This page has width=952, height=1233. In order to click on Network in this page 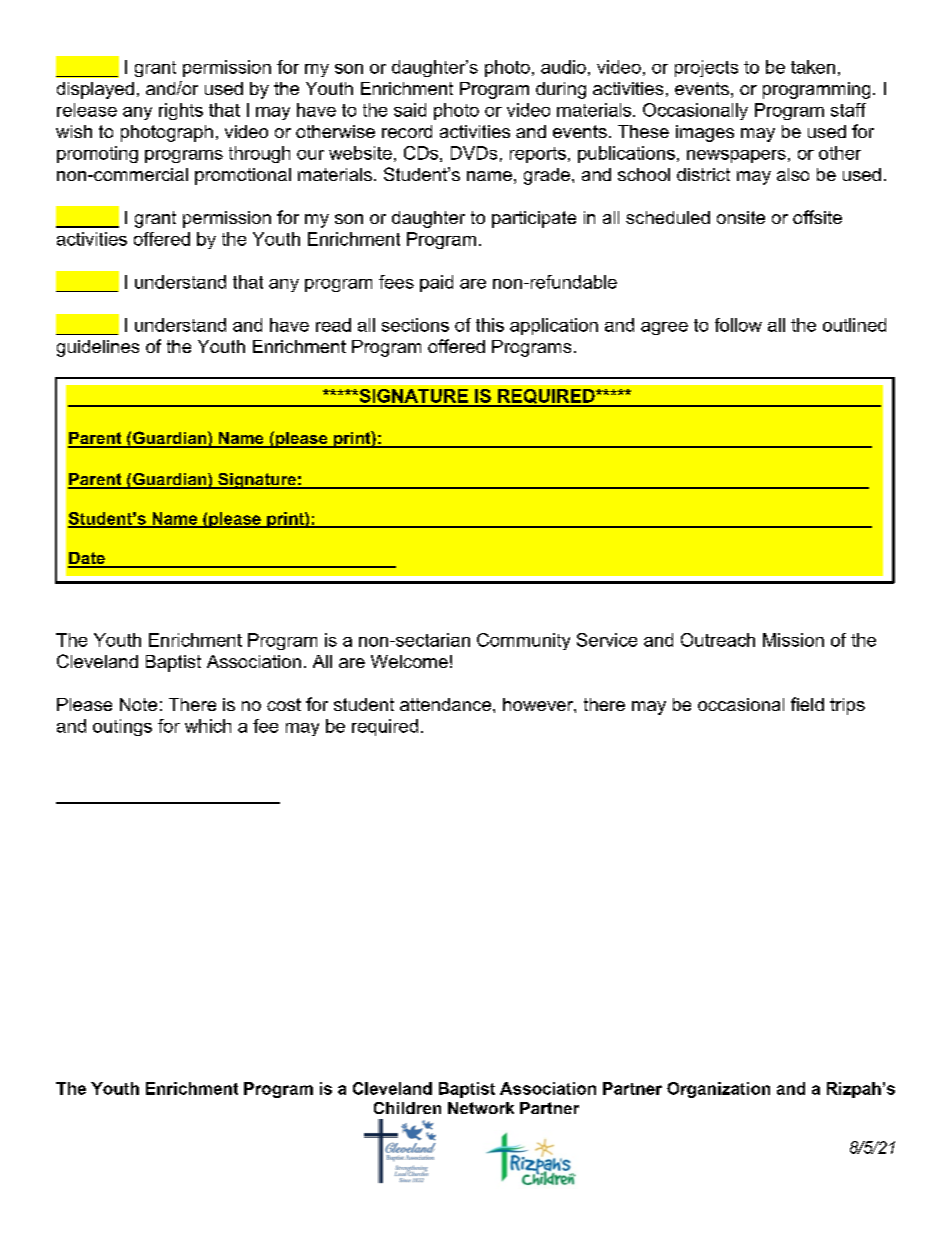, I will do `click(481, 1108)`.
